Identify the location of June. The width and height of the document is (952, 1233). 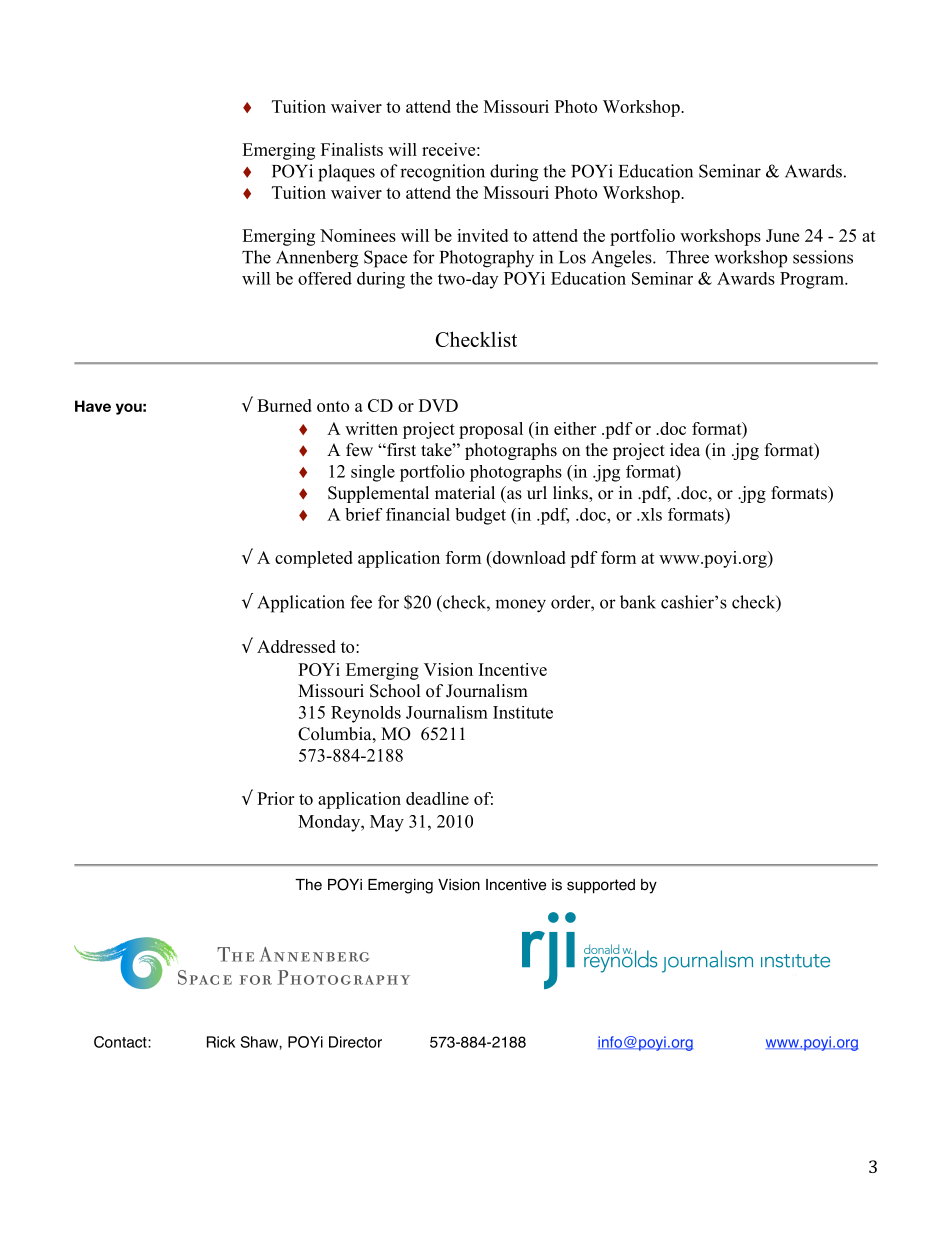
(782, 235).
